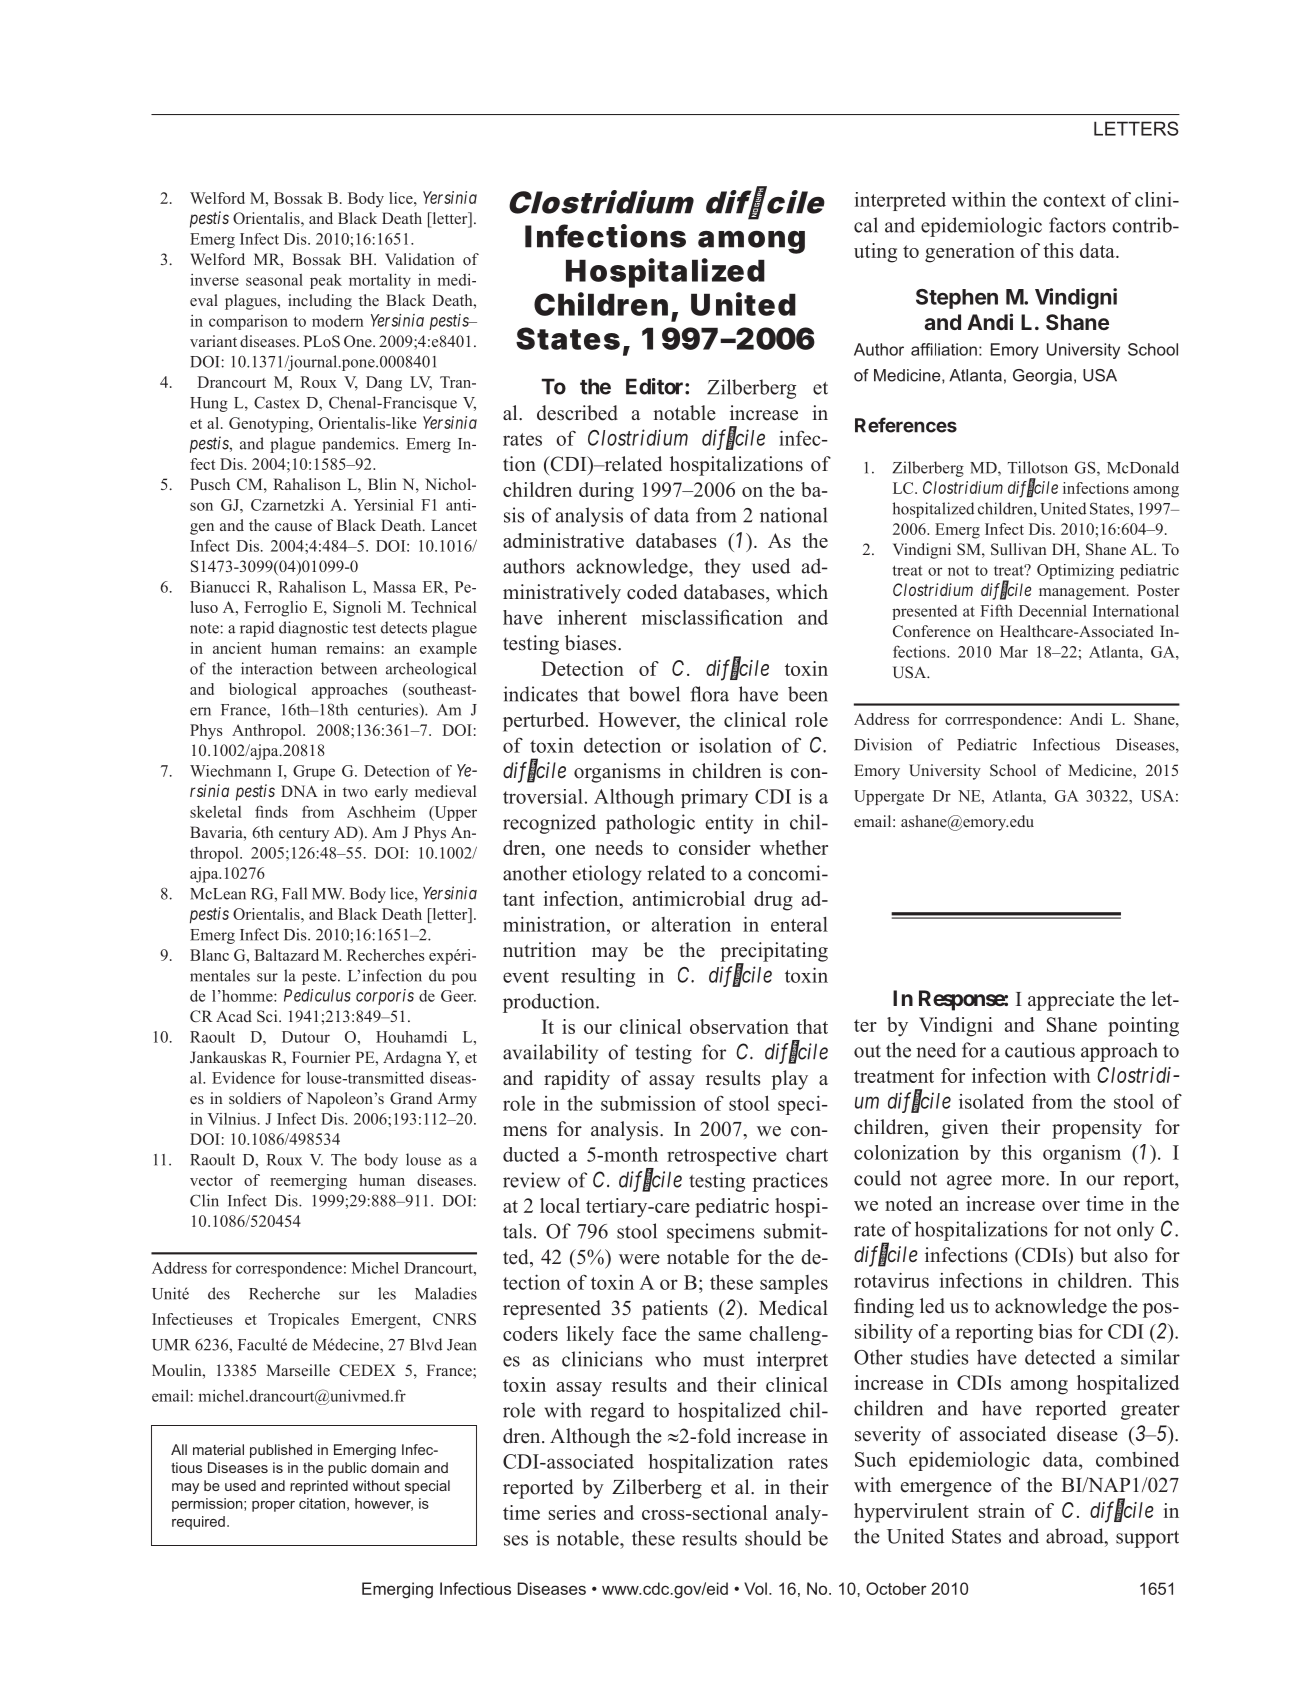 The image size is (1304, 1688). What do you see at coordinates (773, 1538) in the screenshot?
I see `should` at bounding box center [773, 1538].
